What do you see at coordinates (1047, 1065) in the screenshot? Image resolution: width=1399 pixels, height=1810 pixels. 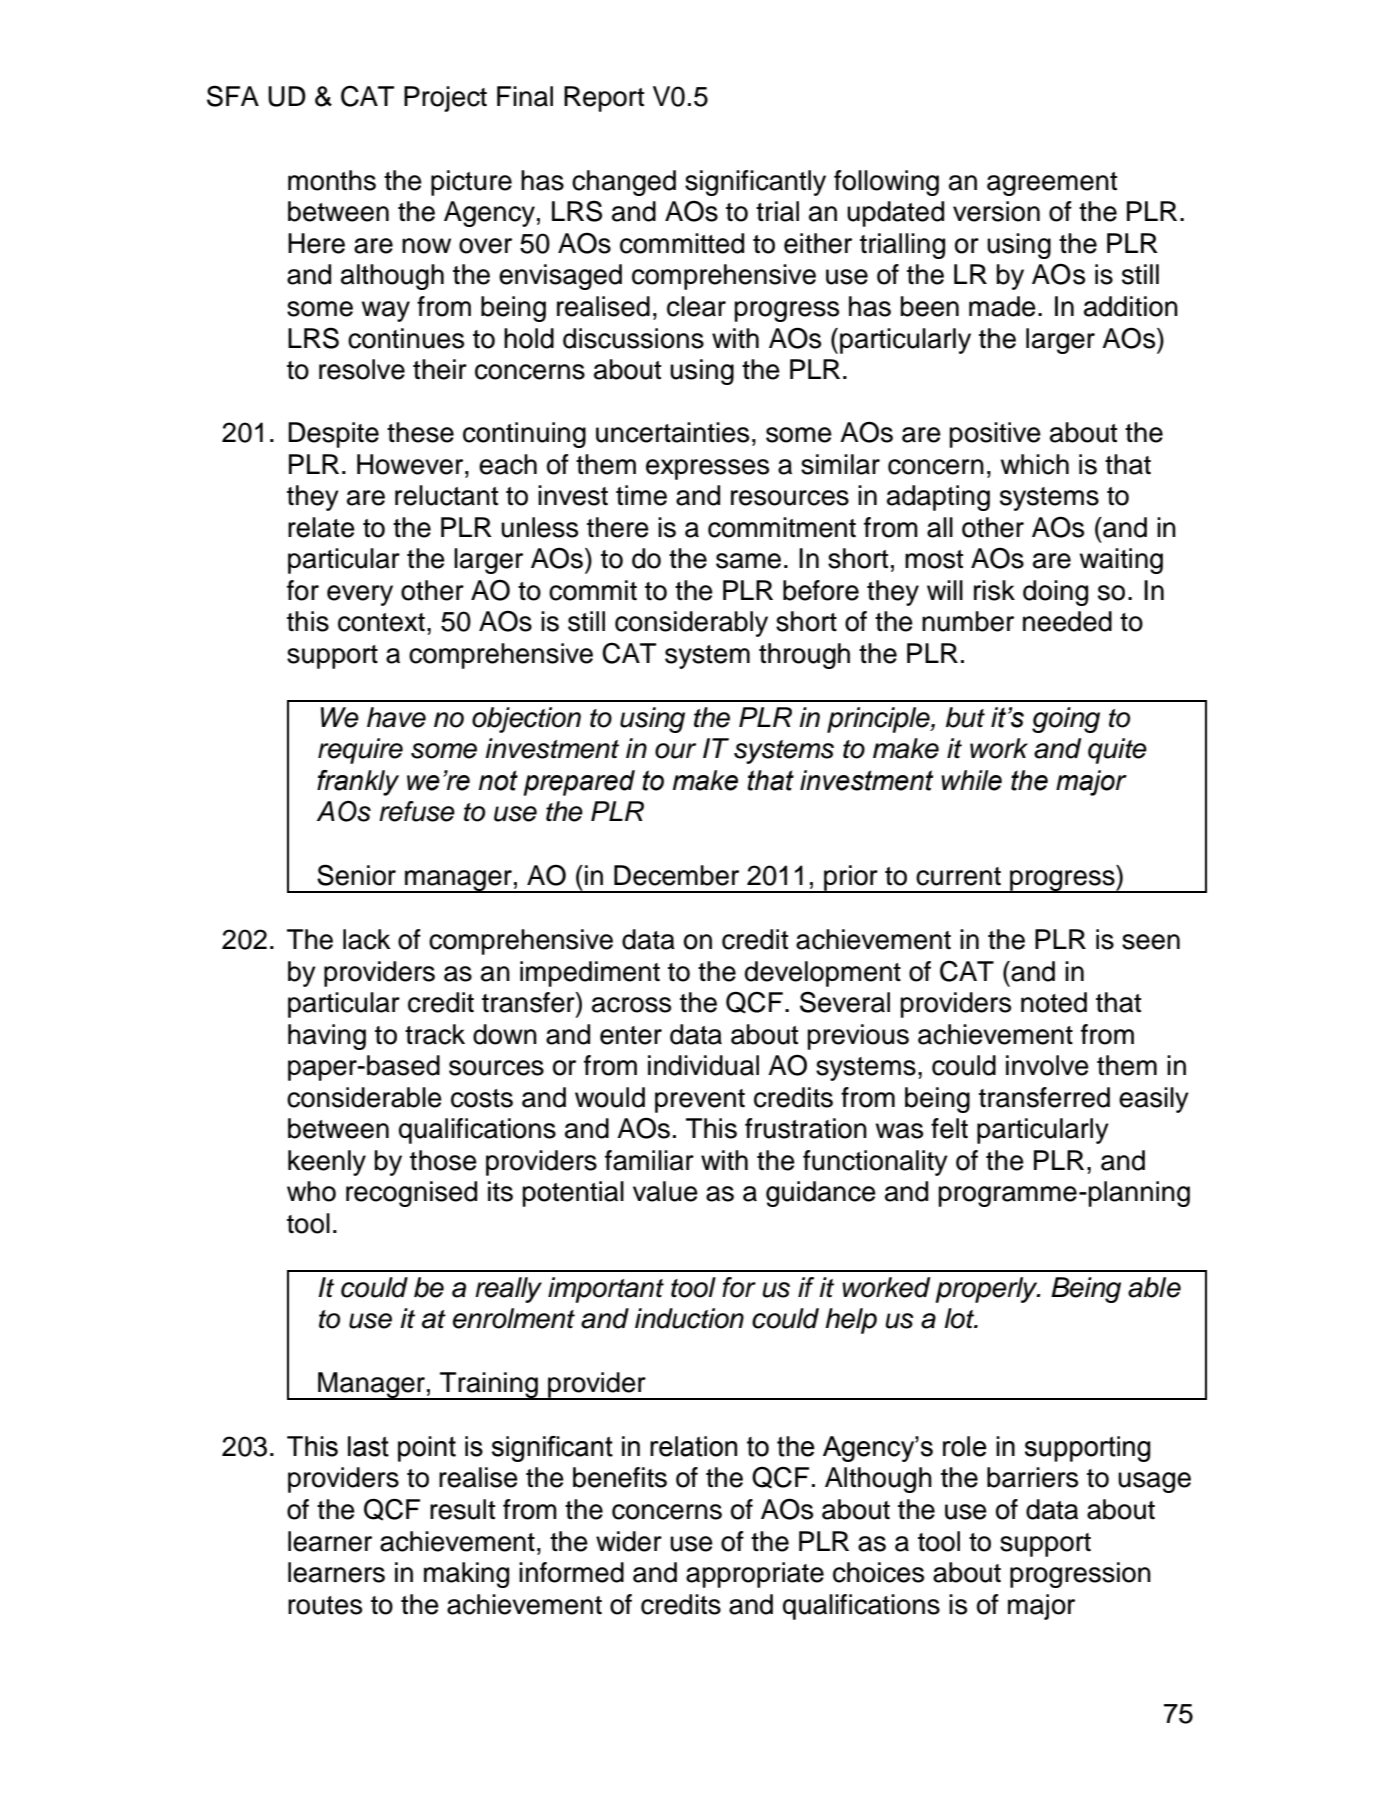 I see `involve` at bounding box center [1047, 1065].
